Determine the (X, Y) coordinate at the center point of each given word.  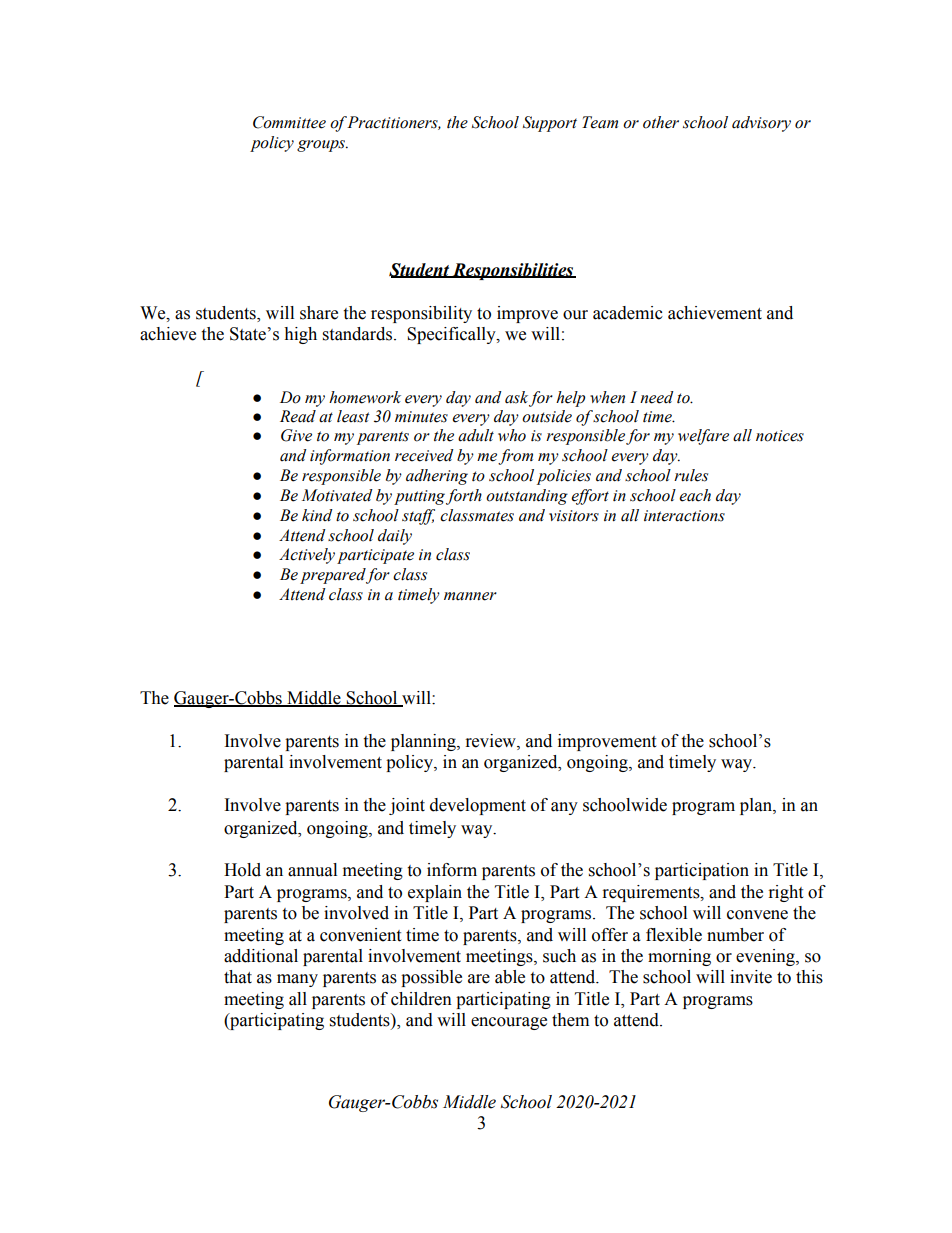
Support (550, 124)
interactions (684, 516)
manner (470, 596)
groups (322, 146)
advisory (761, 124)
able (510, 977)
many (297, 980)
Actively (307, 556)
